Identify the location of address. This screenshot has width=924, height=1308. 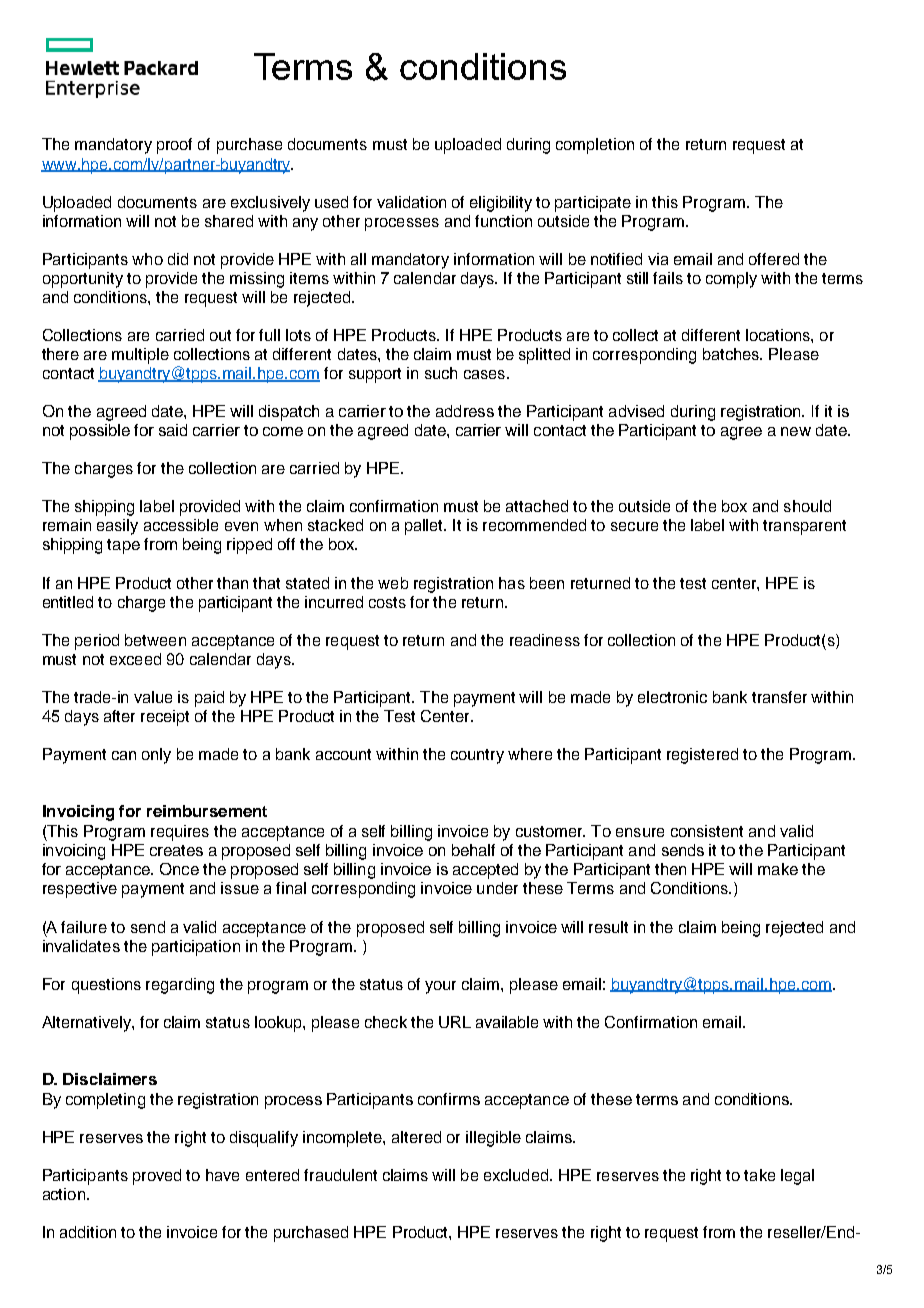
(465, 411).
